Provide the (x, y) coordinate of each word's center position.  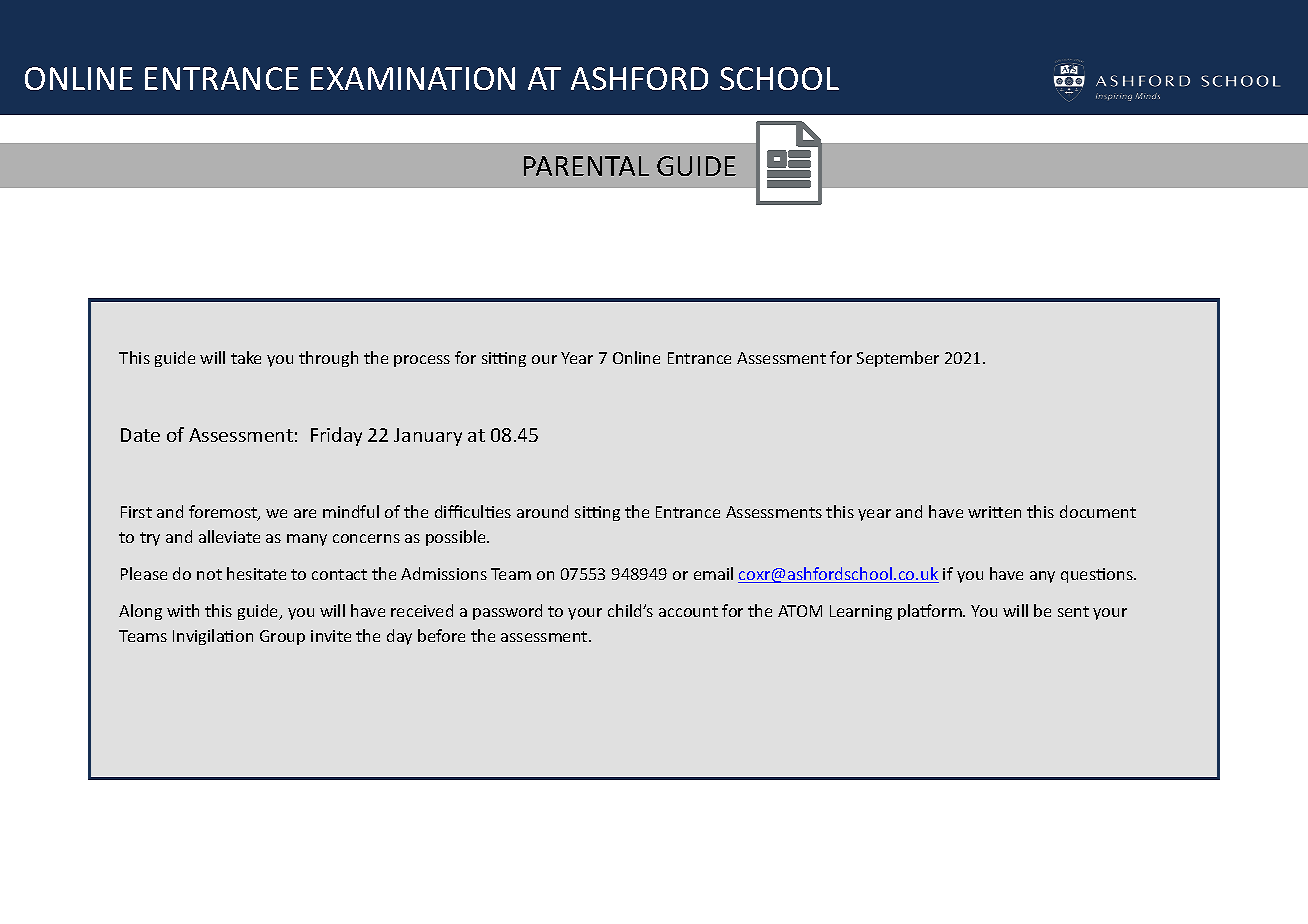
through (328, 359)
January (428, 437)
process (422, 361)
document (1098, 511)
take (246, 357)
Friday (336, 436)
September (898, 359)
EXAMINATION (413, 78)
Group (282, 637)
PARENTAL (586, 166)
